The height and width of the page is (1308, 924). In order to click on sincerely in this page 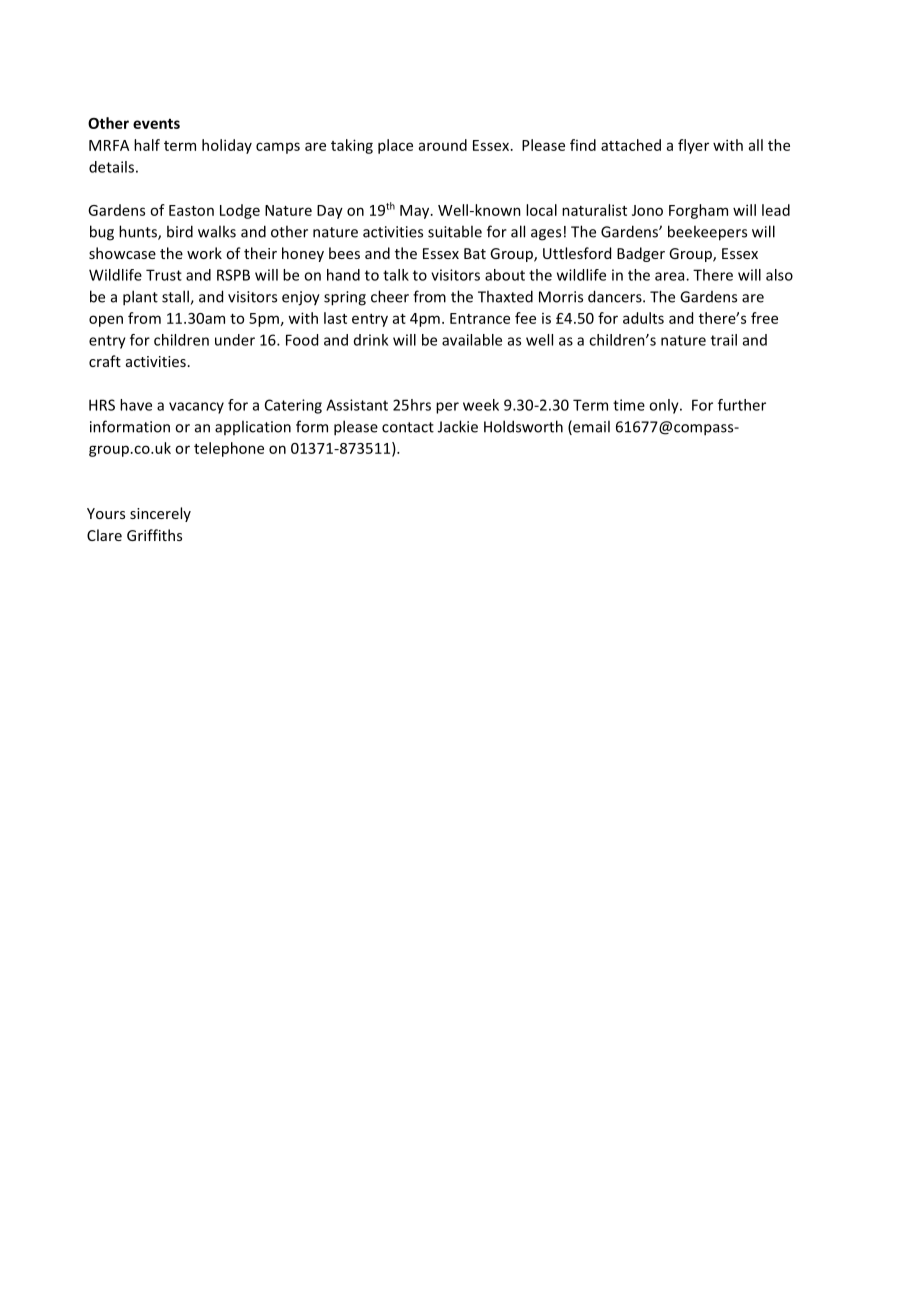, I will do `click(160, 514)`.
